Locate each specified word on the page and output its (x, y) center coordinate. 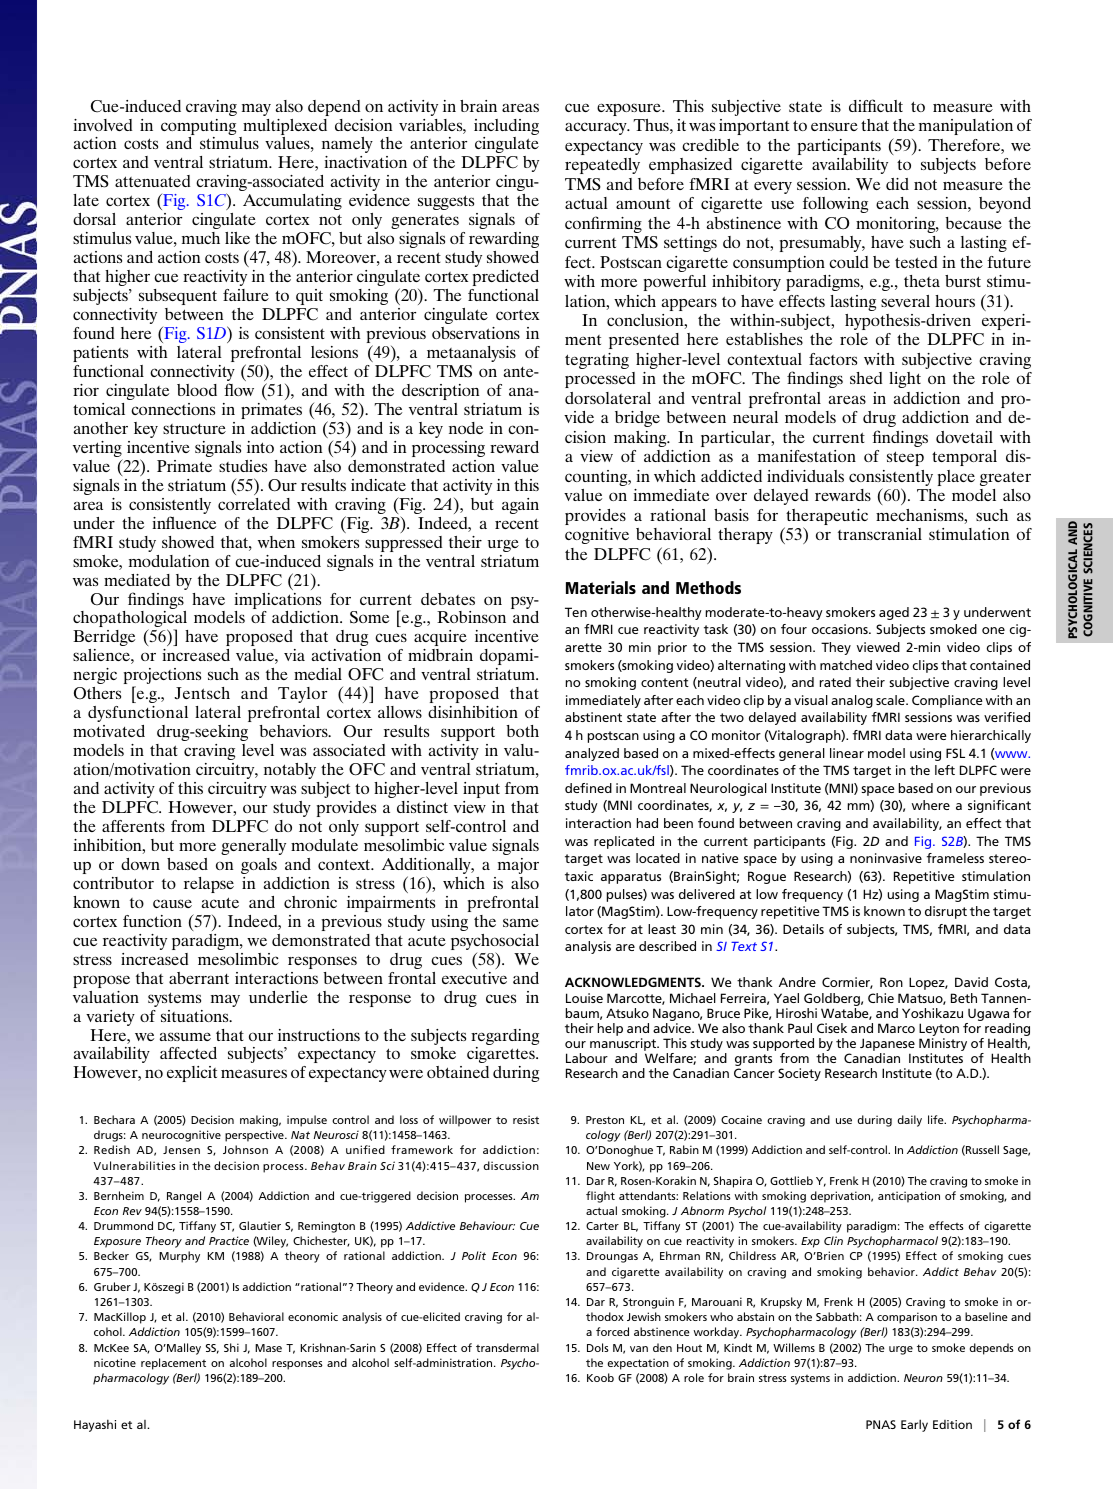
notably (290, 771)
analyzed (592, 754)
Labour (587, 1058)
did (897, 184)
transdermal (507, 1347)
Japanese (887, 1046)
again (520, 506)
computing (198, 128)
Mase (268, 1348)
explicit (192, 1074)
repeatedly (602, 166)
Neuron (923, 1378)
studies (243, 466)
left (945, 770)
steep (905, 458)
